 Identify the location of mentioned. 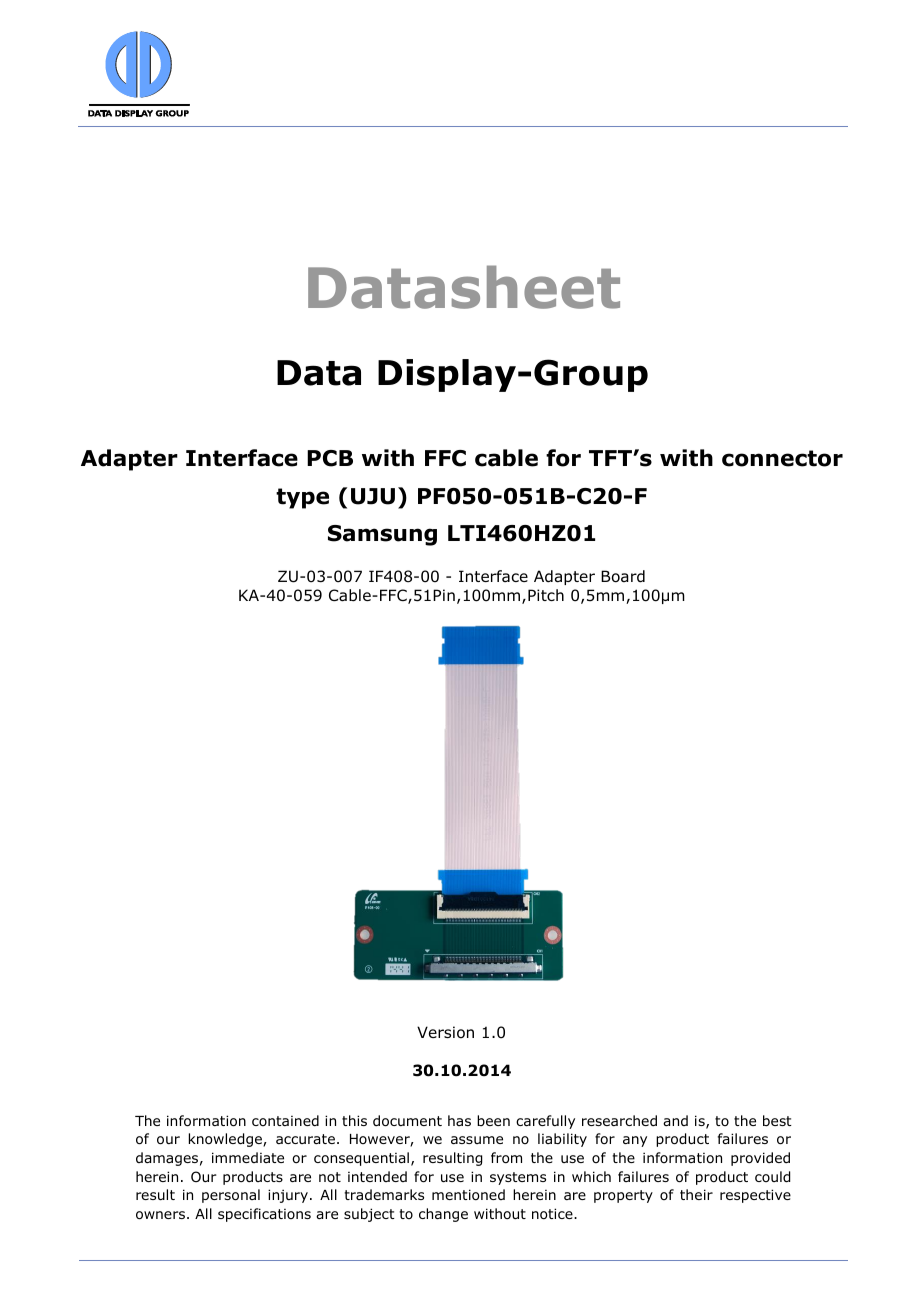
(468, 1195).
